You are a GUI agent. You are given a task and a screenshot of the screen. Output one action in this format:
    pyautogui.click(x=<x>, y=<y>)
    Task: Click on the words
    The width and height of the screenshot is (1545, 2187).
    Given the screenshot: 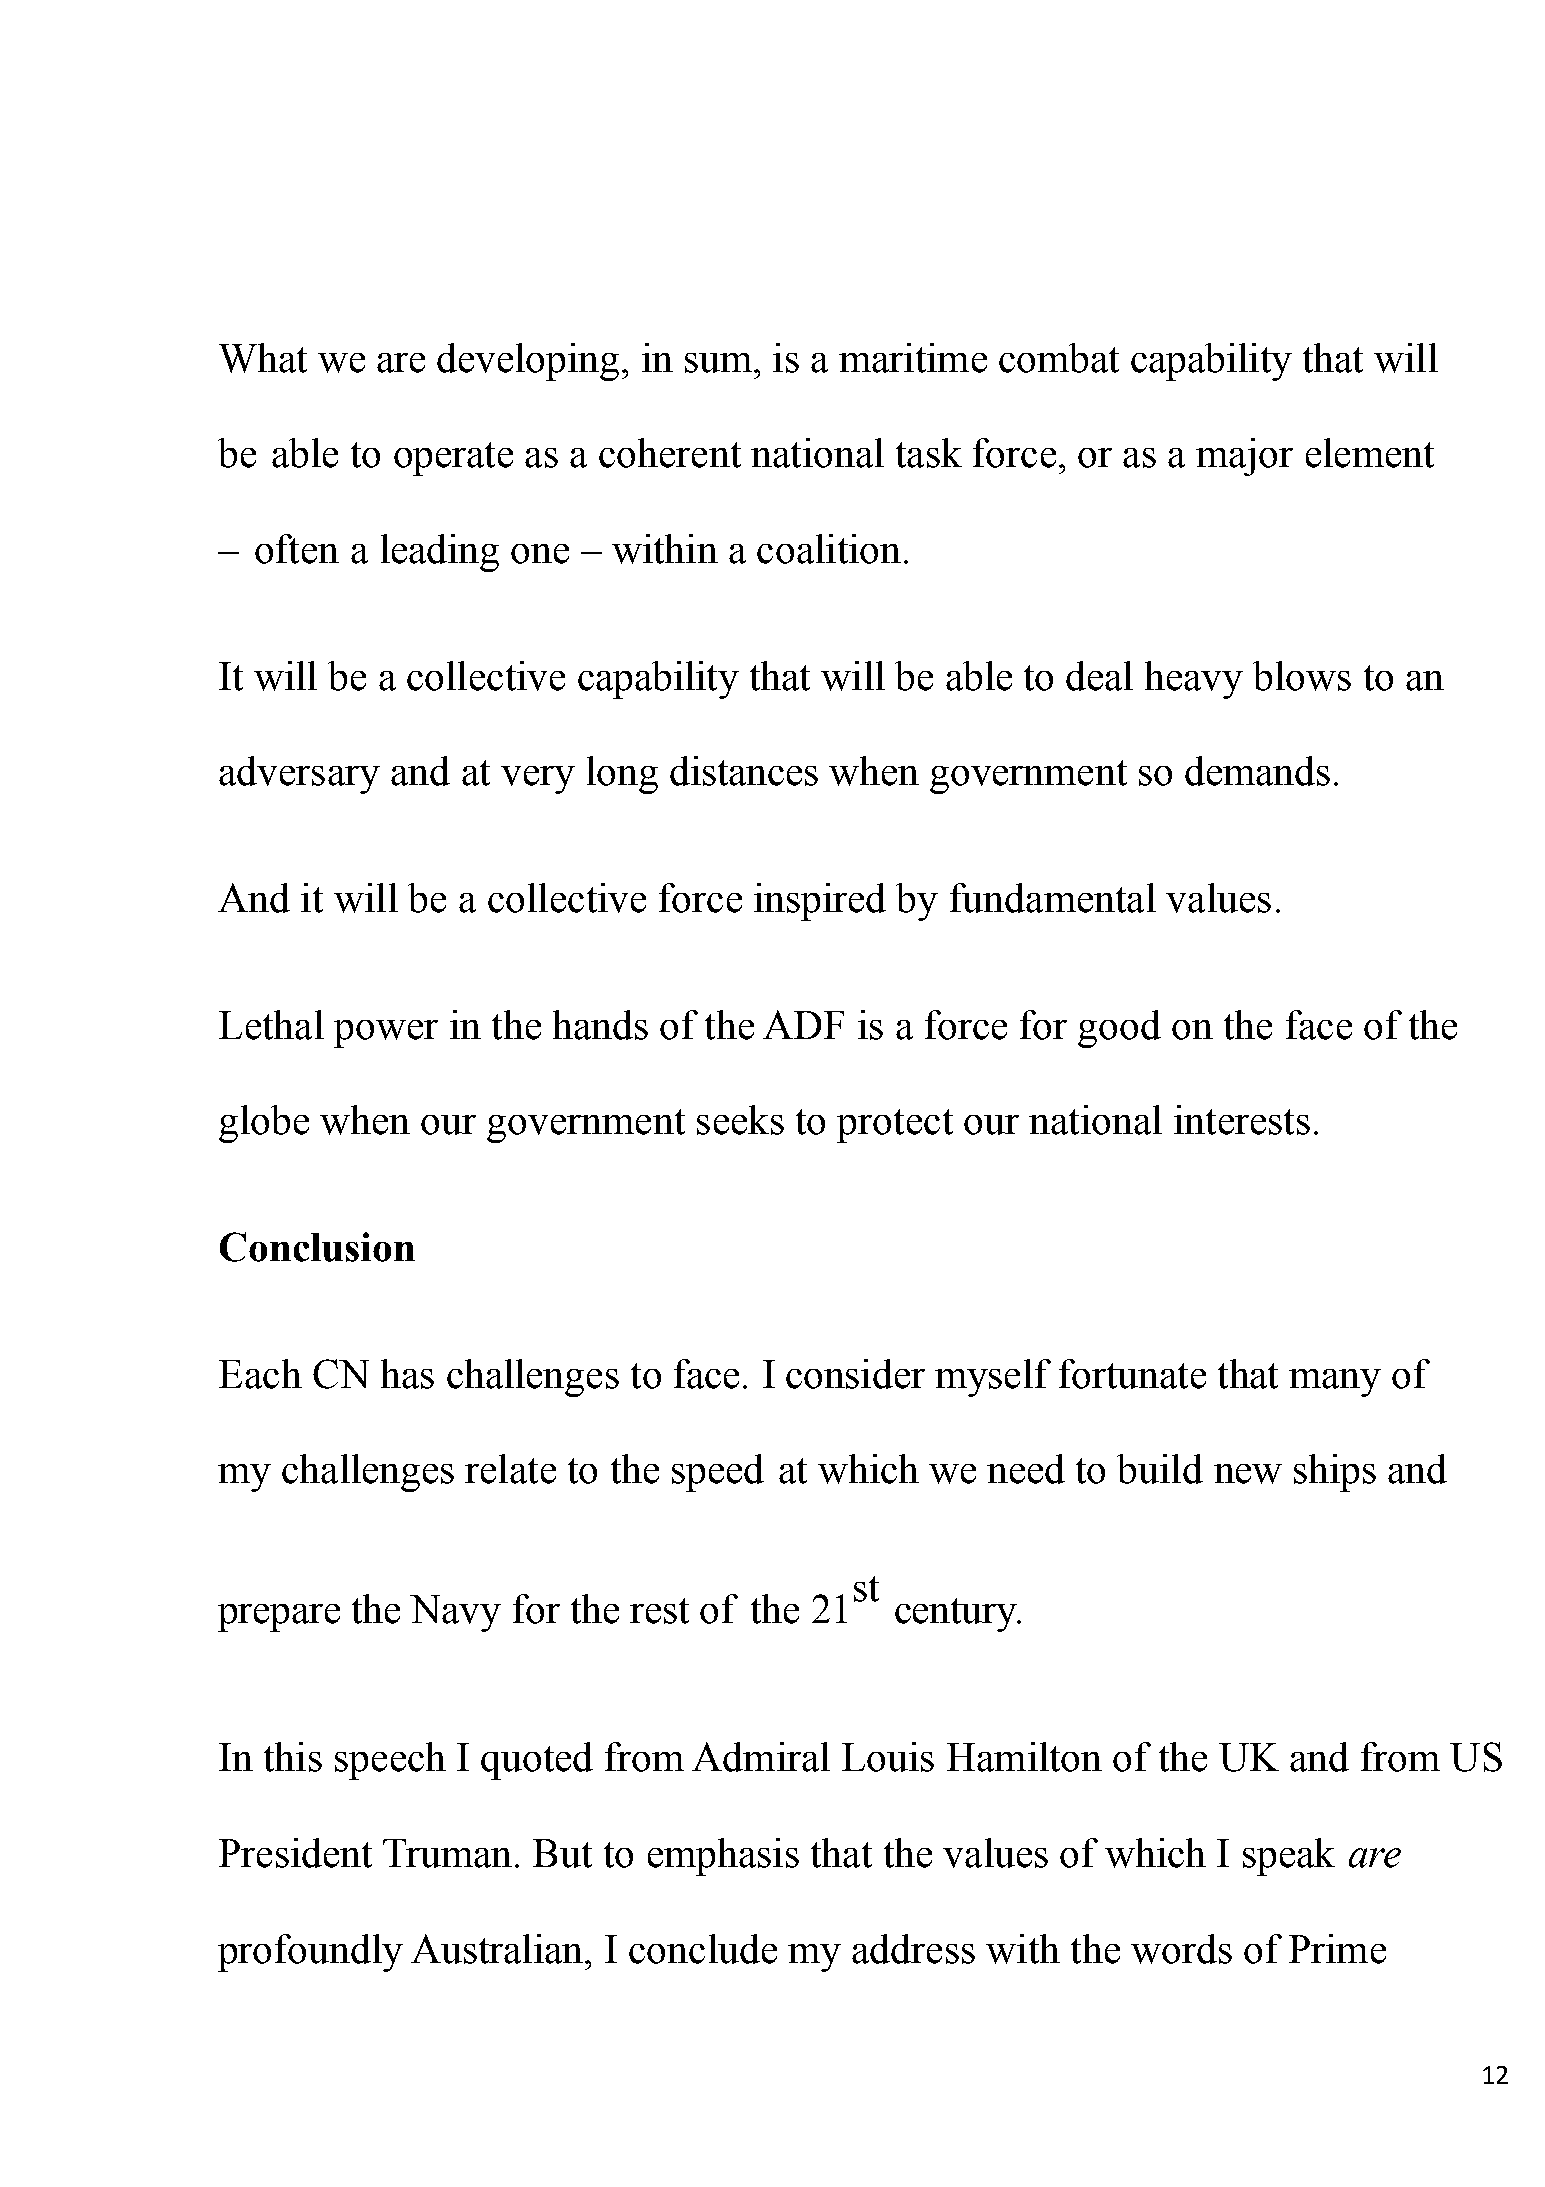 What is the action you would take?
    pyautogui.click(x=1181, y=1949)
